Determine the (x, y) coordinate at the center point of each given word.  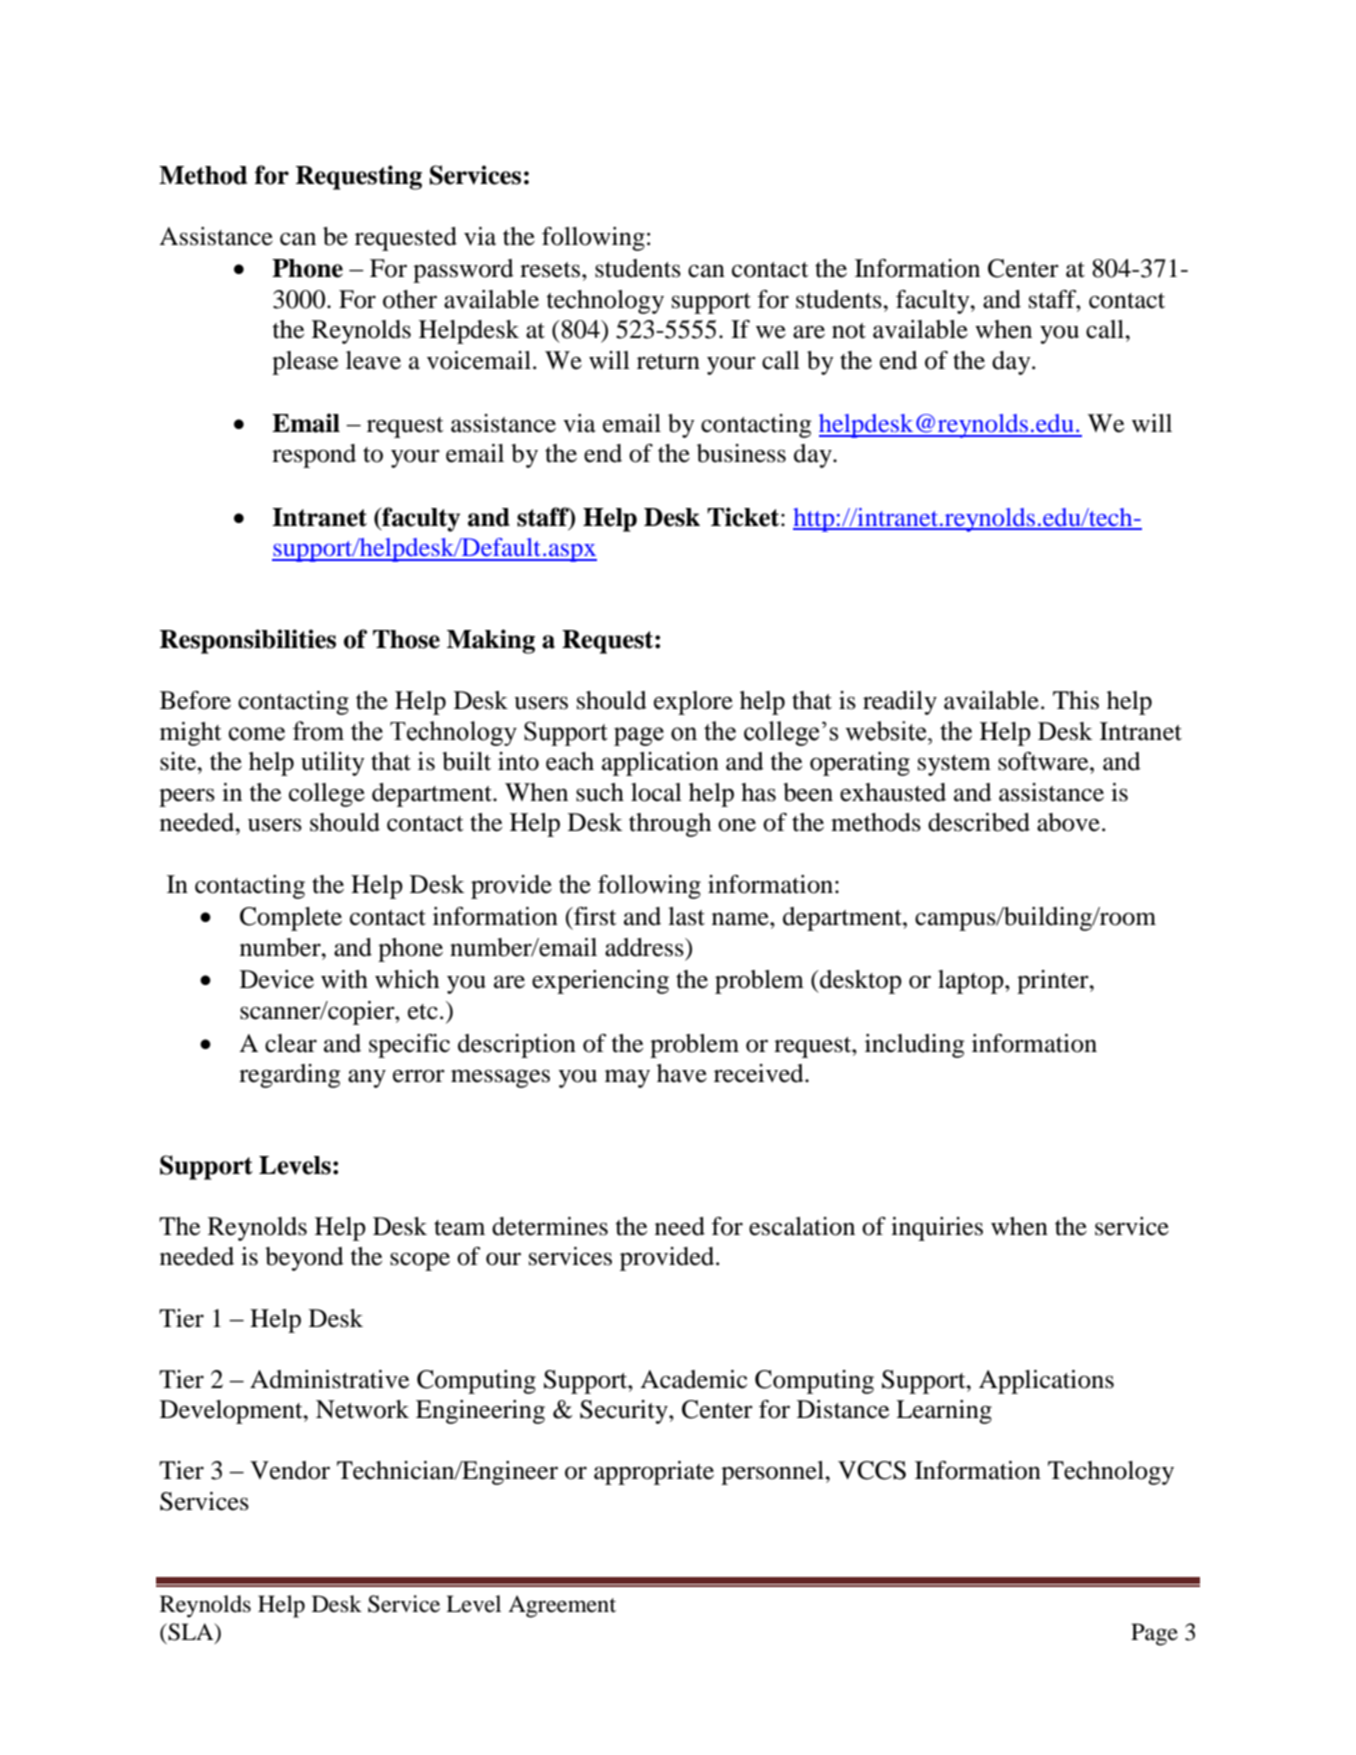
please (305, 363)
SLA (191, 1633)
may (627, 1078)
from (318, 731)
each (570, 761)
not (849, 331)
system (954, 765)
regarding (289, 1076)
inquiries (937, 1229)
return (668, 362)
